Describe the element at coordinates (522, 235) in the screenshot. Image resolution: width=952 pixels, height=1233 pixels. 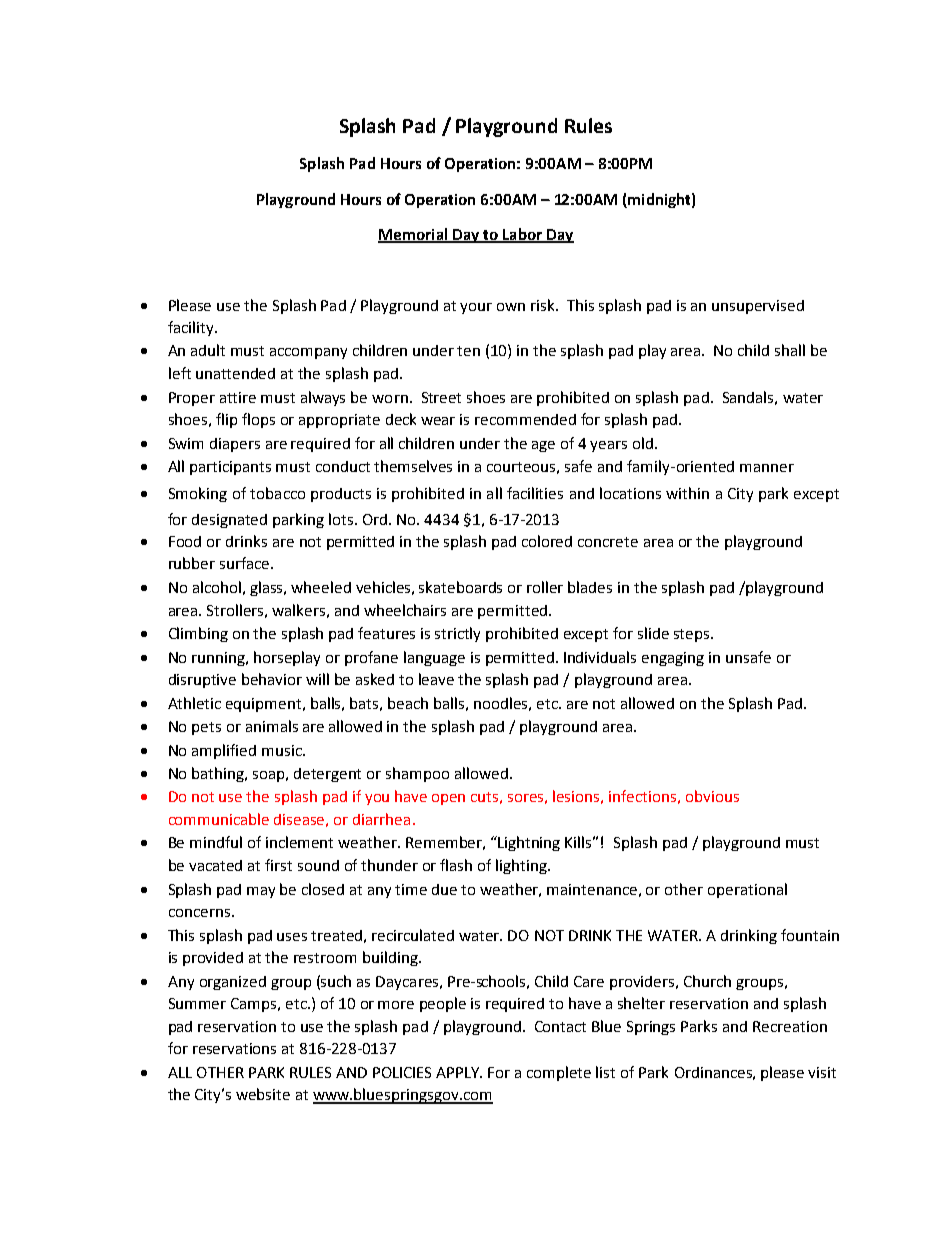
I see `Labor` at that location.
